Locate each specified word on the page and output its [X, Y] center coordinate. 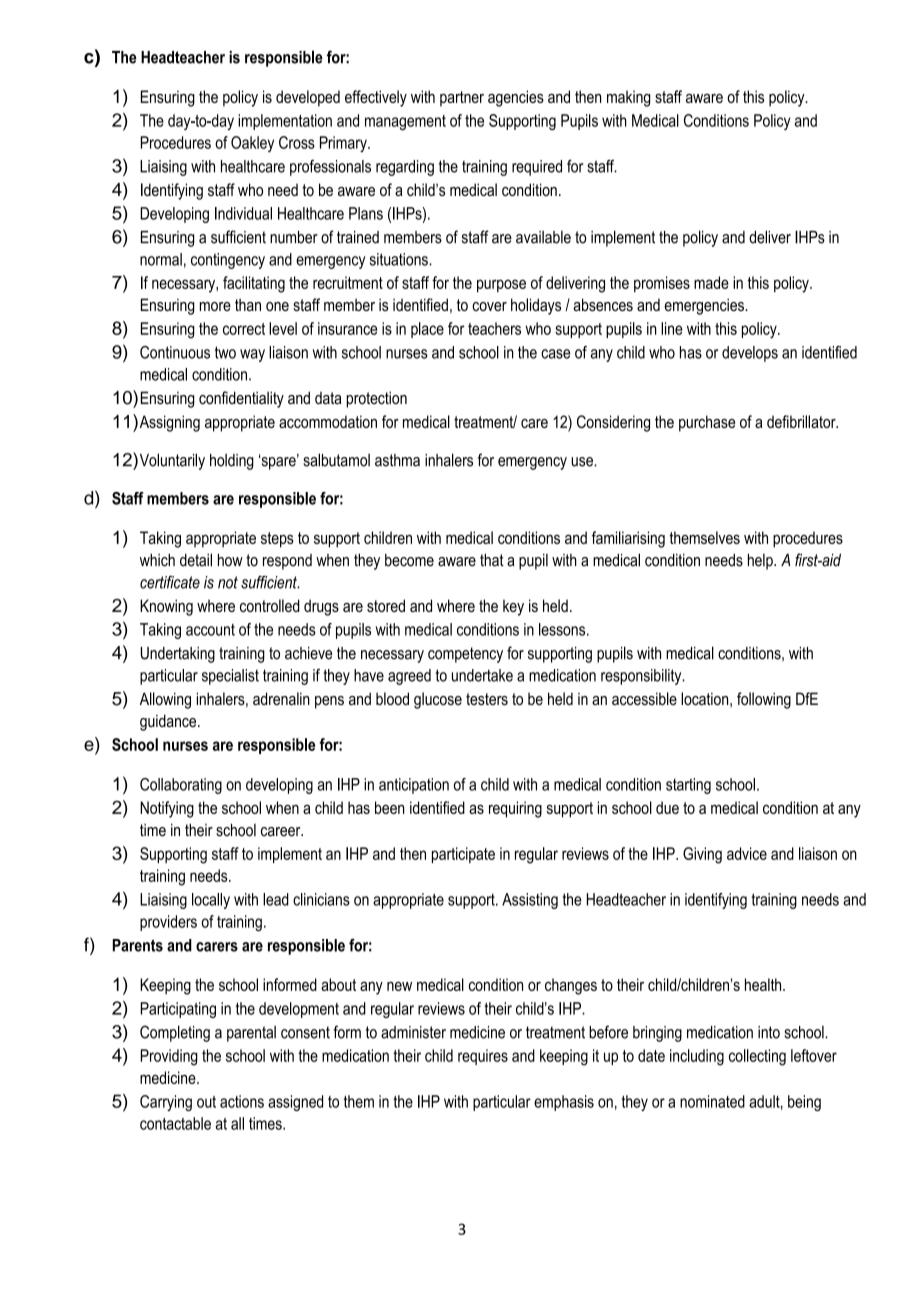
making [628, 98]
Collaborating [181, 786]
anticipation [414, 786]
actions [242, 1101]
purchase [707, 423]
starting [688, 786]
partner [462, 99]
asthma [397, 460]
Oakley [252, 144]
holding [232, 462]
